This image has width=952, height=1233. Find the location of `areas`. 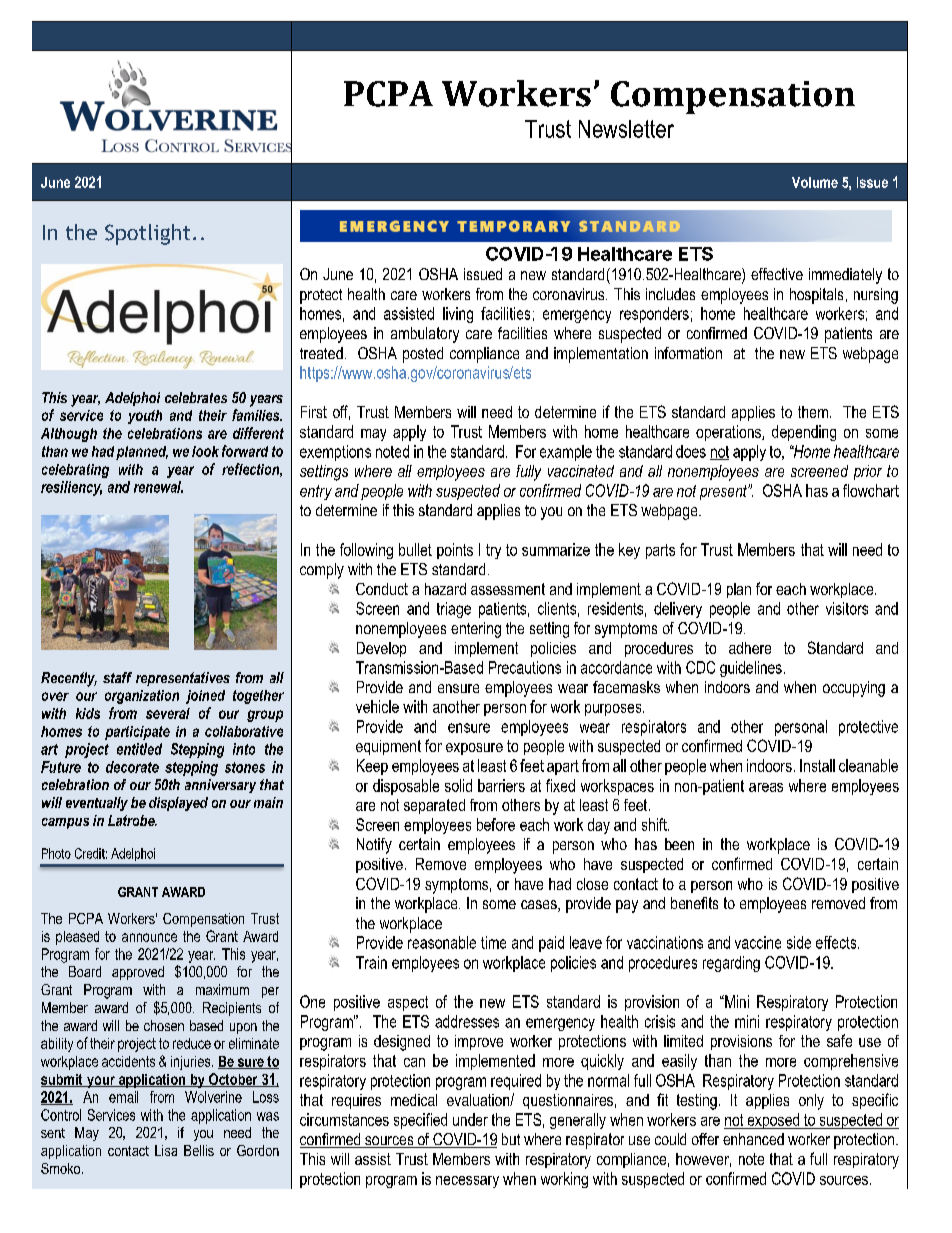

areas is located at coordinates (766, 787).
